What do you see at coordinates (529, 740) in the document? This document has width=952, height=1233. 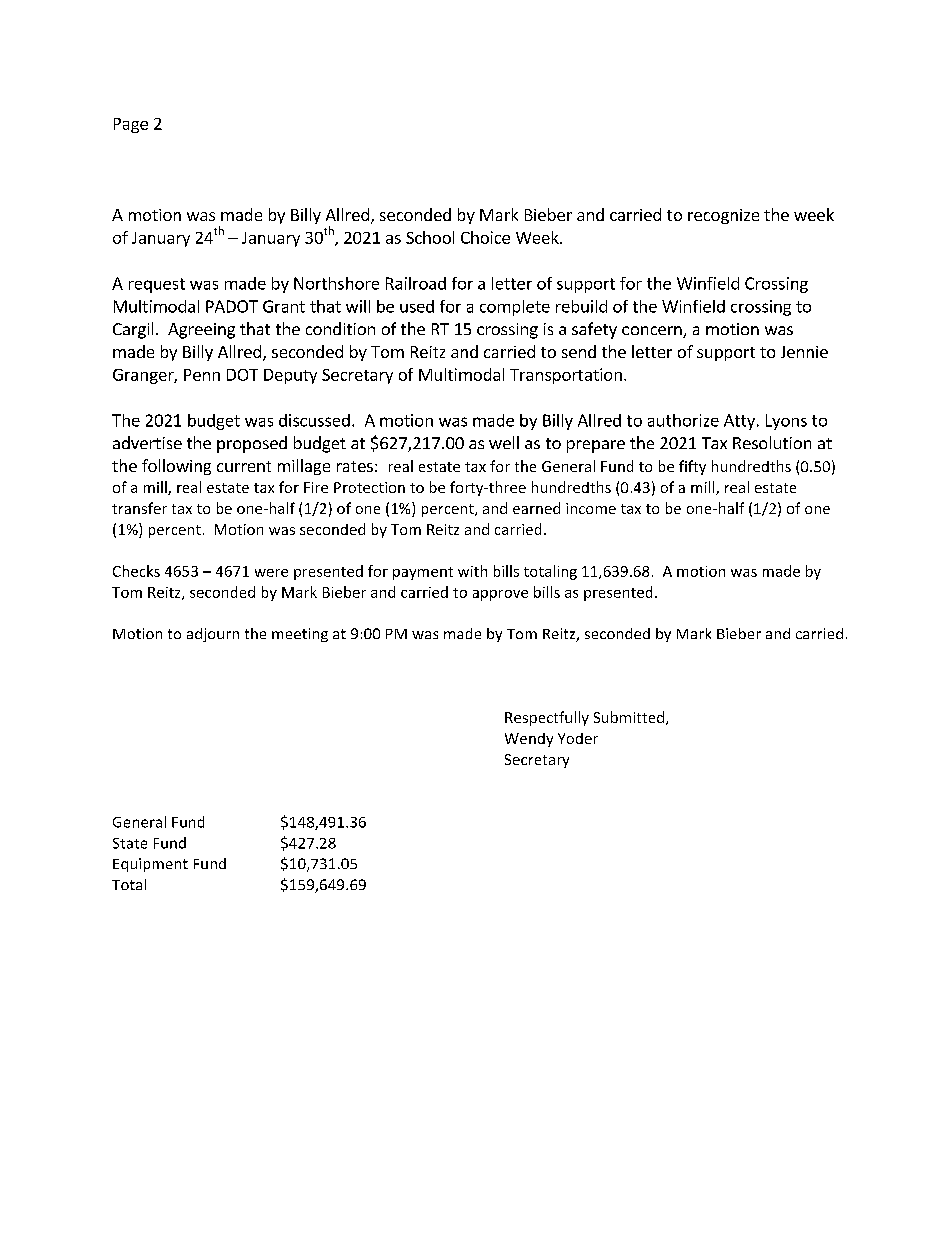 I see `Wendy` at bounding box center [529, 740].
